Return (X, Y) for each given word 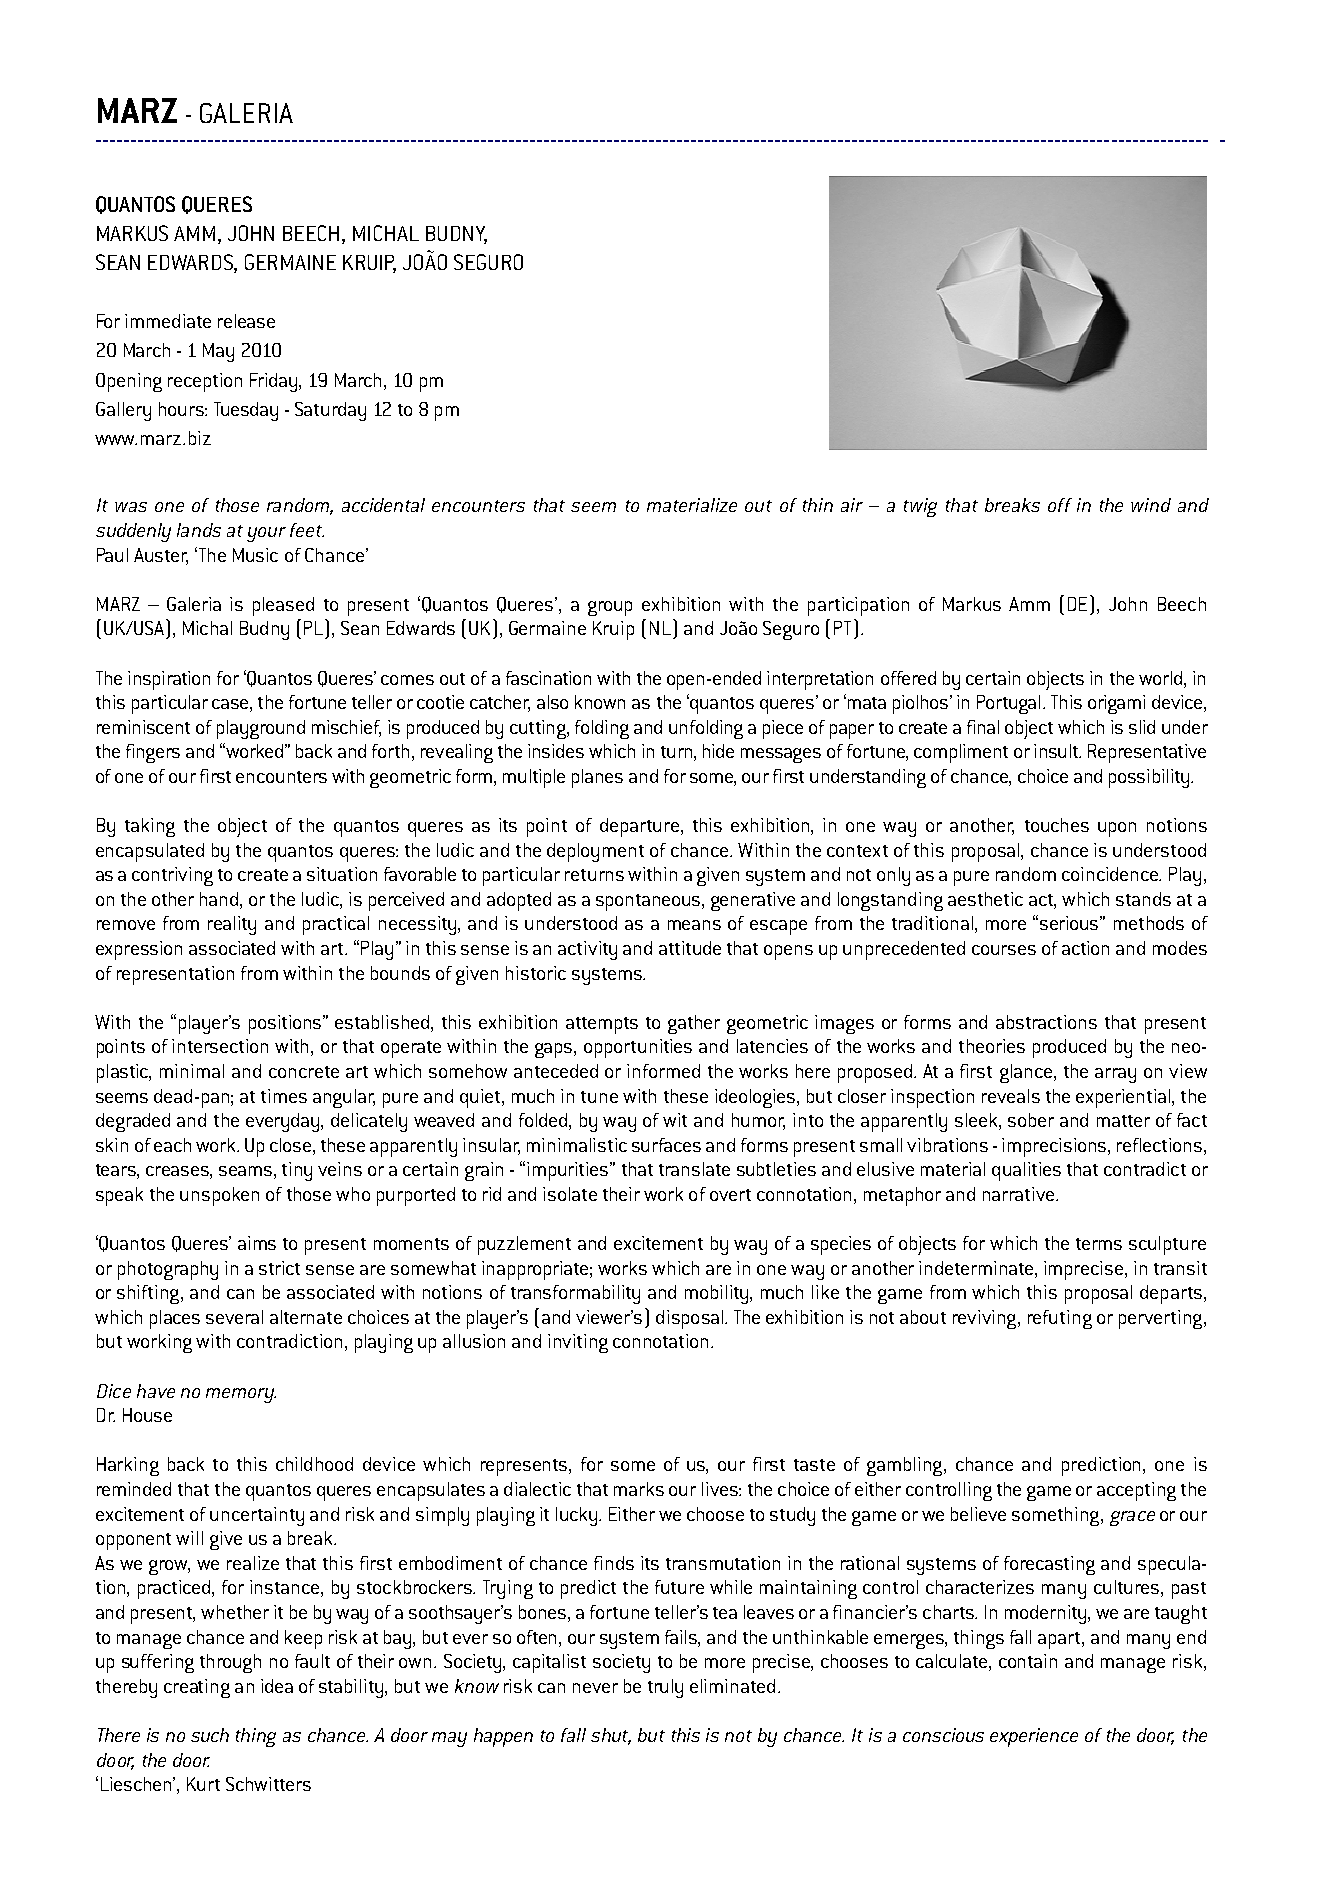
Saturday (330, 411)
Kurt (203, 1784)
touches (1057, 825)
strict (279, 1268)
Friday (275, 382)
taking (150, 827)
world (1160, 678)
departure (641, 827)
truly (665, 1688)
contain (1028, 1661)
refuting (1060, 1319)
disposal (689, 1319)
